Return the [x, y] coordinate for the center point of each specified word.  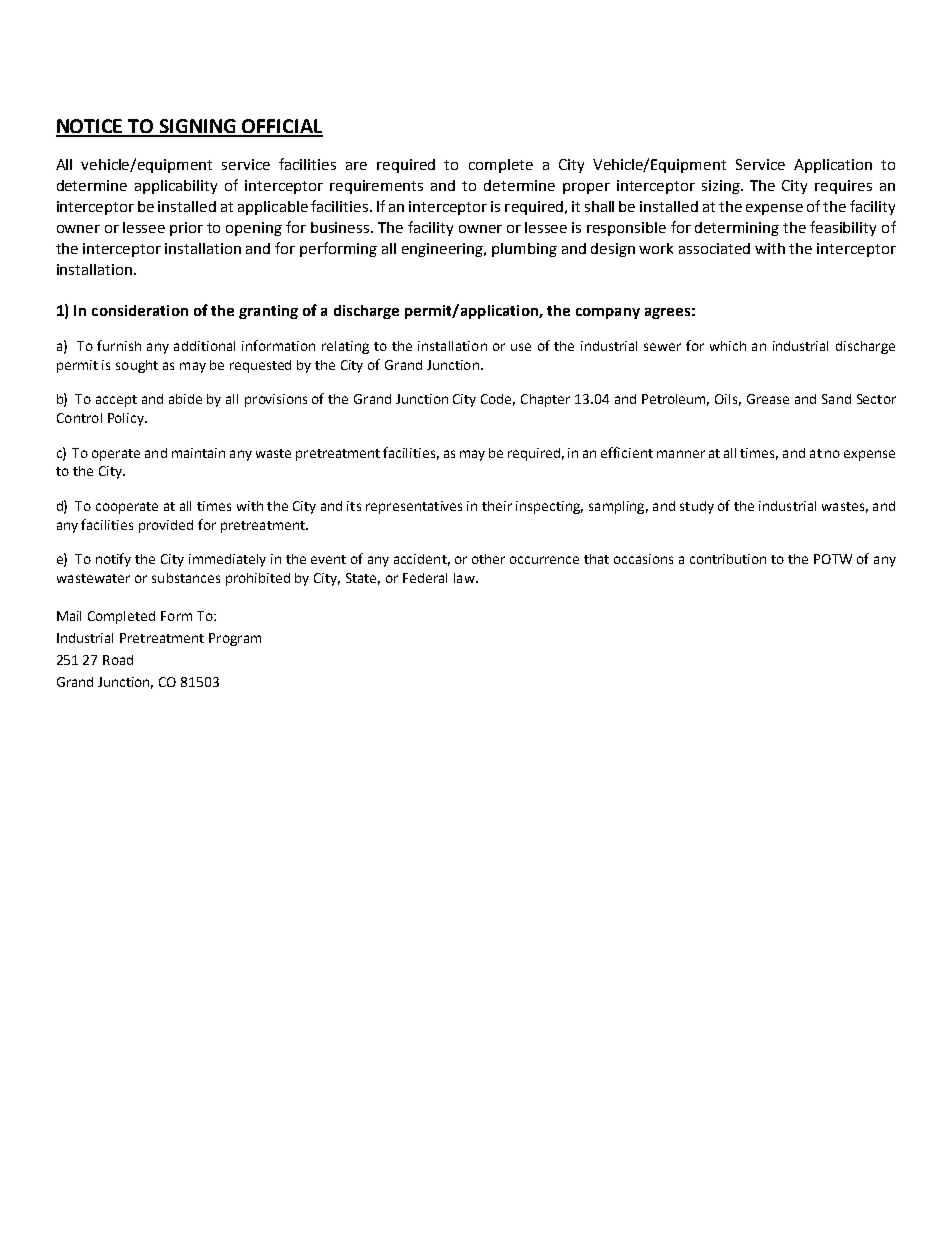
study [697, 507]
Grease [768, 399]
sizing [722, 187]
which [728, 346]
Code [498, 400]
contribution [728, 559]
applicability [176, 187]
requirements [376, 187]
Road [118, 660]
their [497, 506]
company [608, 313]
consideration [140, 310]
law [465, 578]
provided [166, 526]
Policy [127, 419]
